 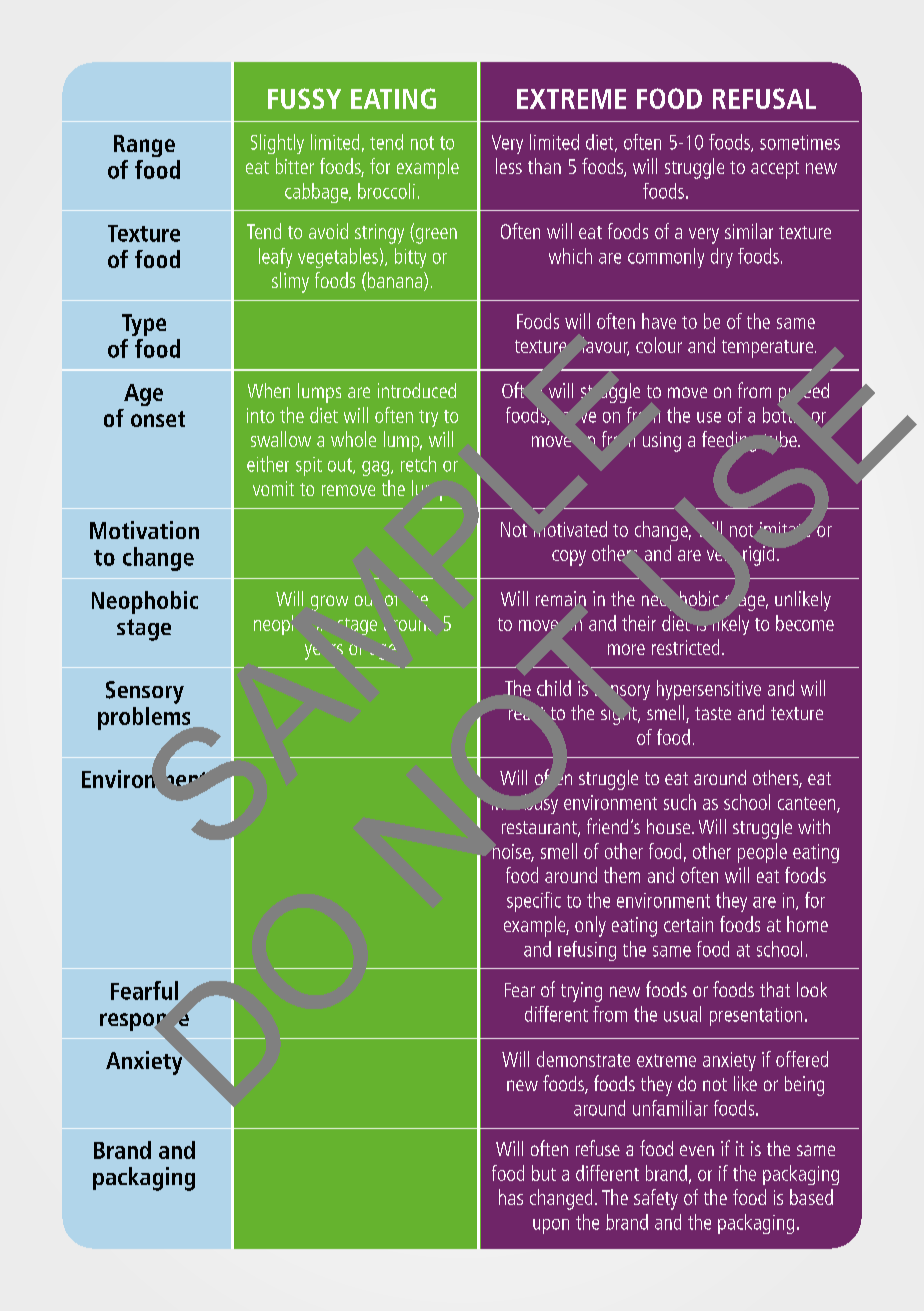 I want to click on introduced, so click(x=417, y=390).
